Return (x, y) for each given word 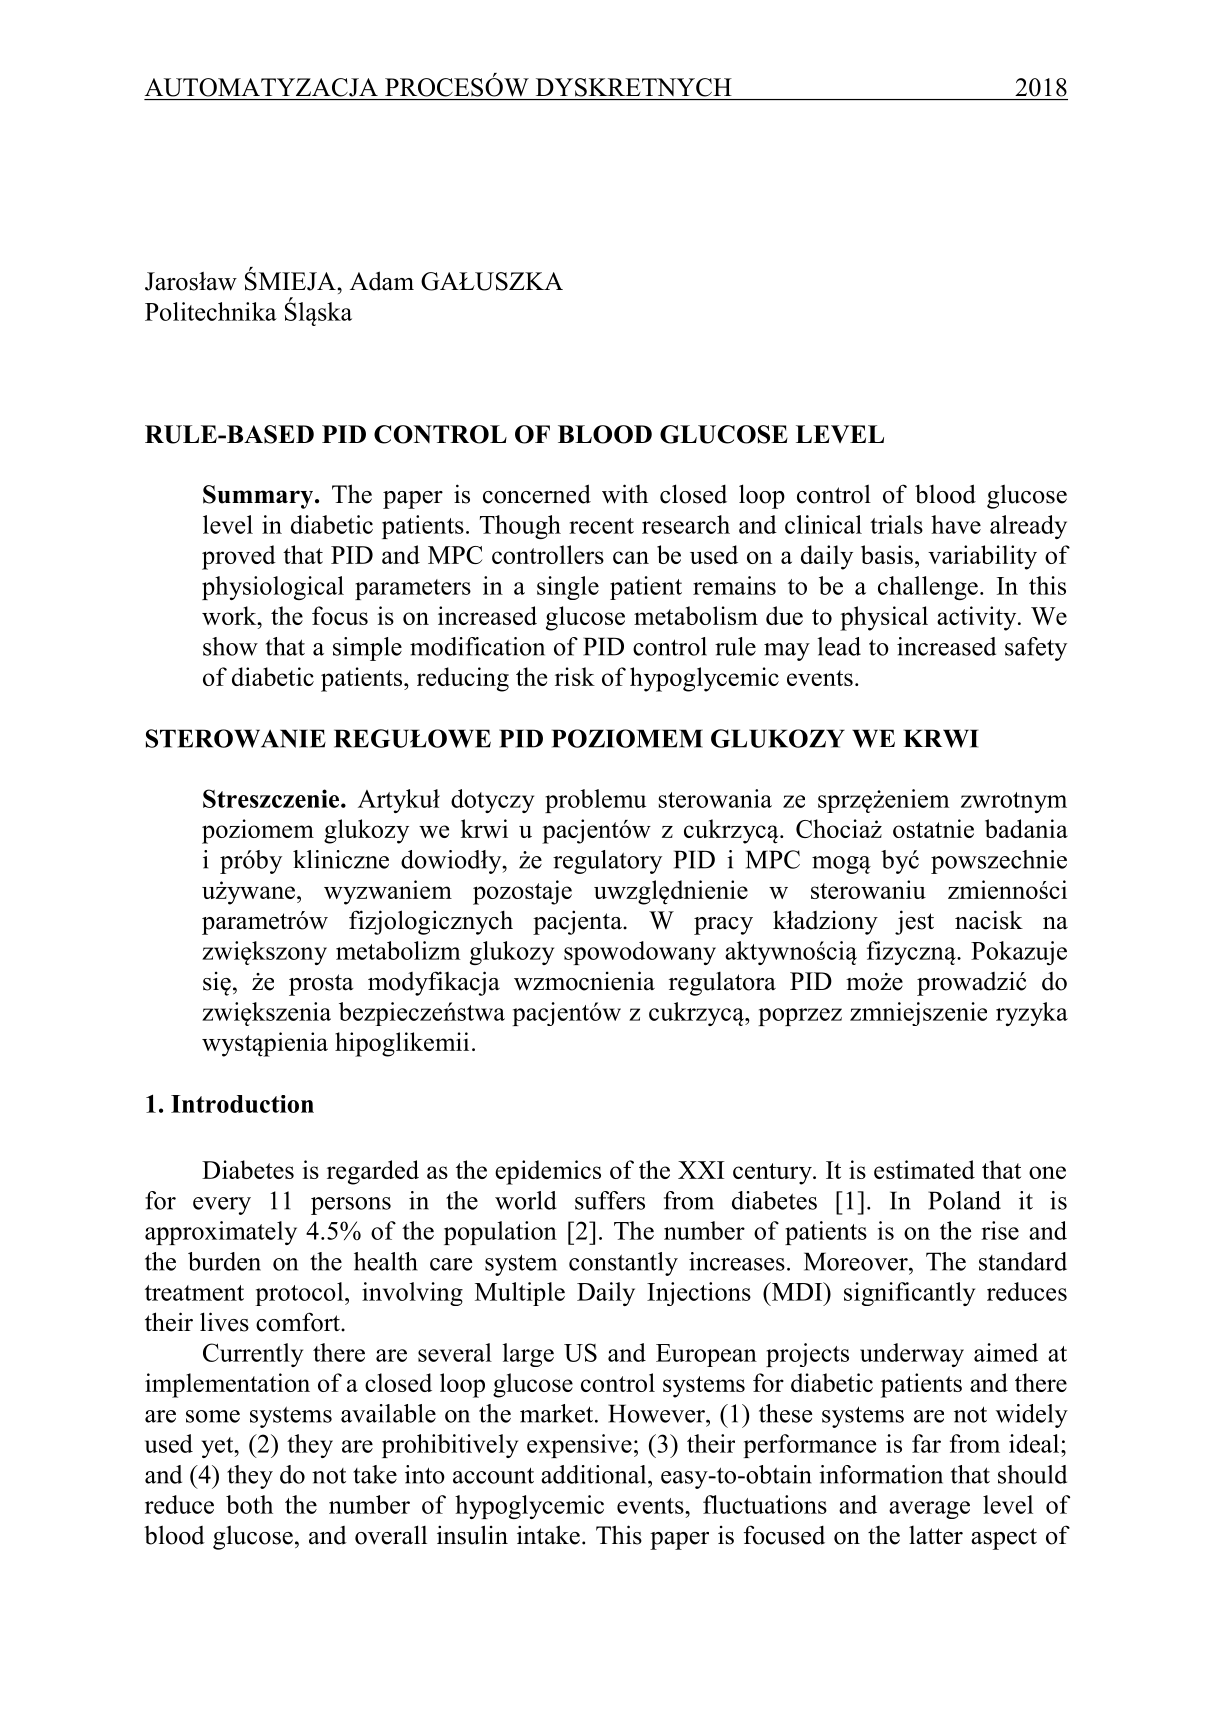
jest (914, 922)
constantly (623, 1264)
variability (982, 557)
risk (575, 676)
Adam (382, 281)
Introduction (242, 1104)
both (249, 1504)
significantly (909, 1294)
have (956, 524)
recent (601, 526)
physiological (273, 588)
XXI (701, 1170)
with (625, 494)
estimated (924, 1169)
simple (367, 649)
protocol (300, 1294)
